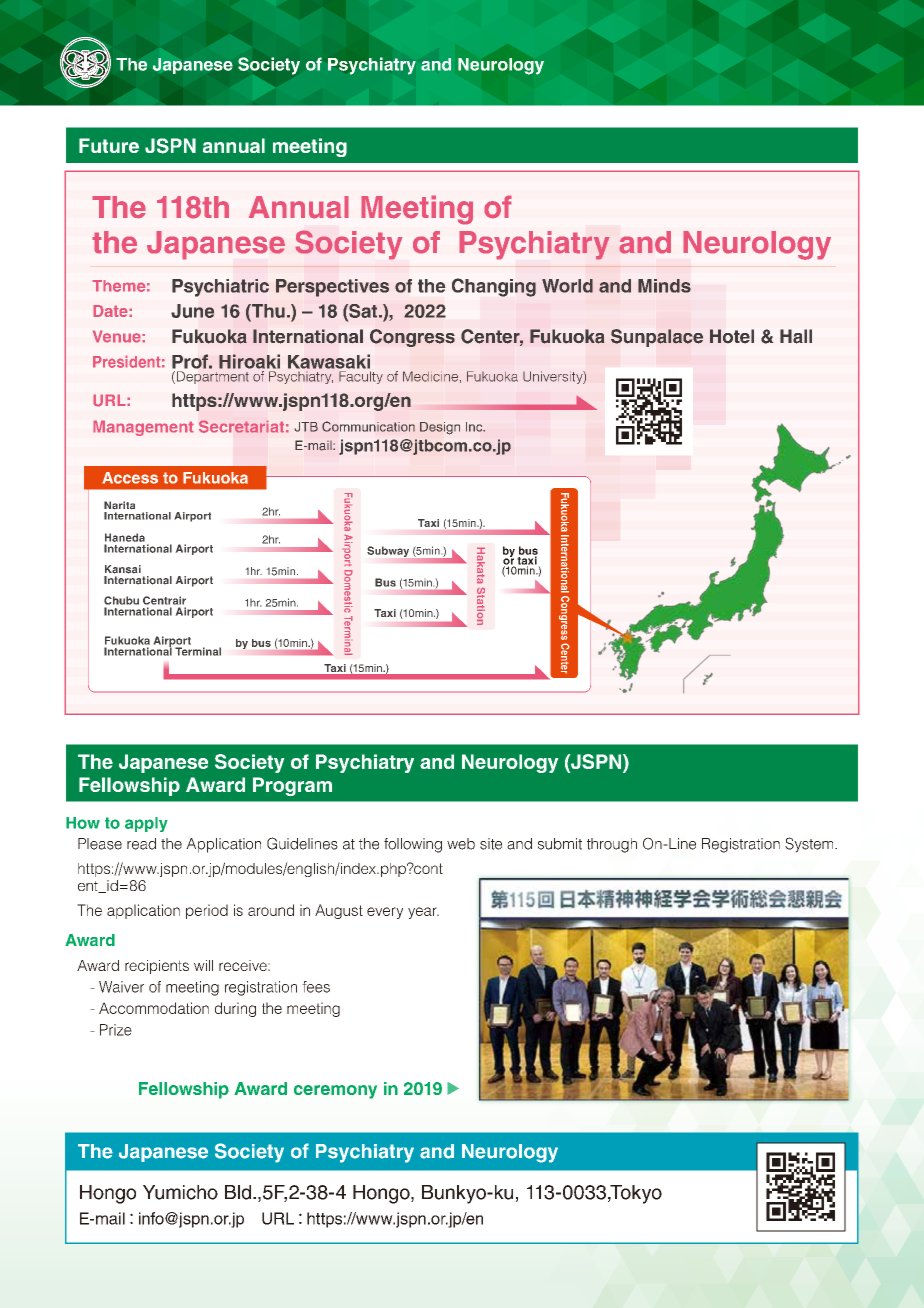 The image size is (924, 1308). I want to click on ceremony, so click(335, 1092).
